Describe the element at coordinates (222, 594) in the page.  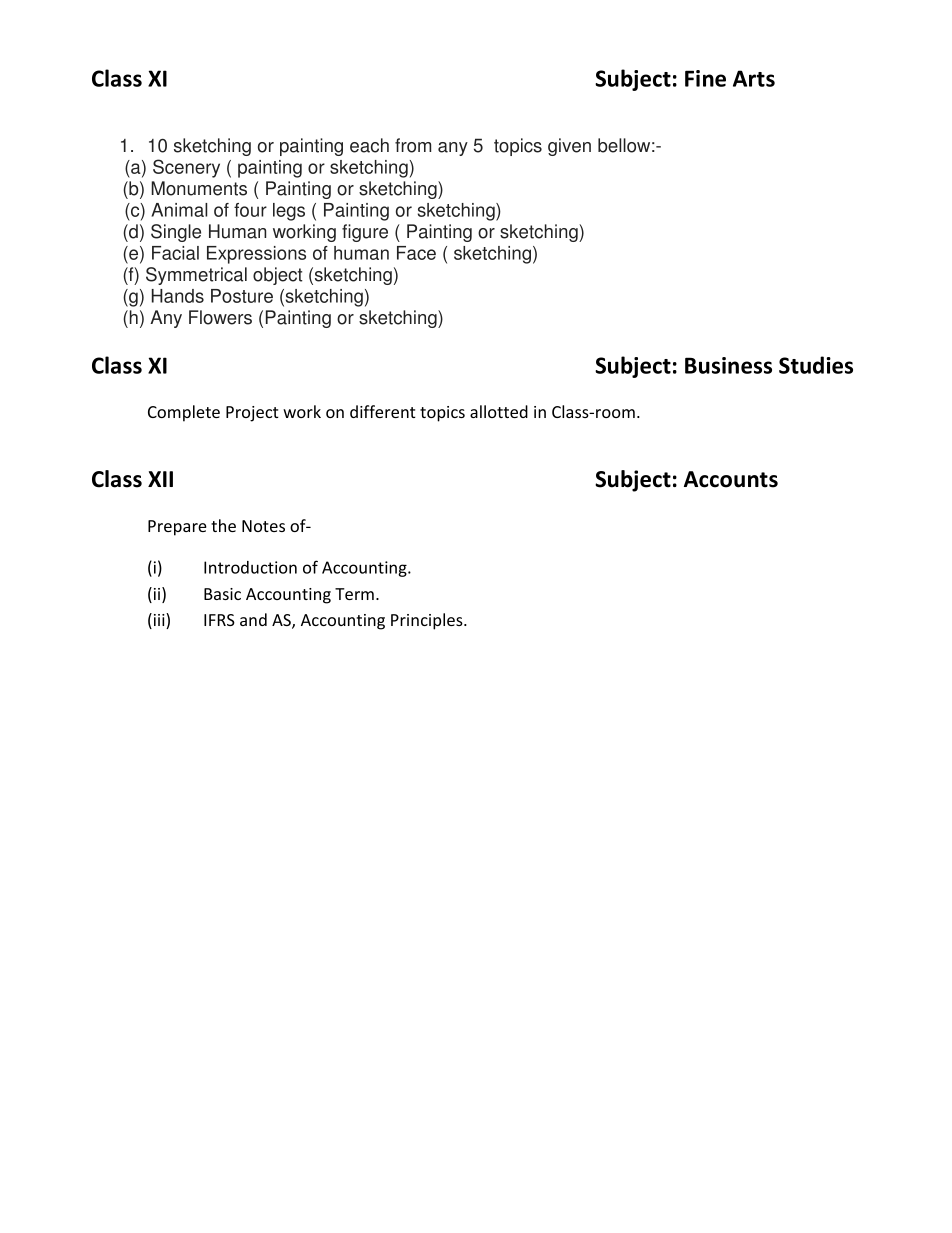
I see `Basic` at that location.
